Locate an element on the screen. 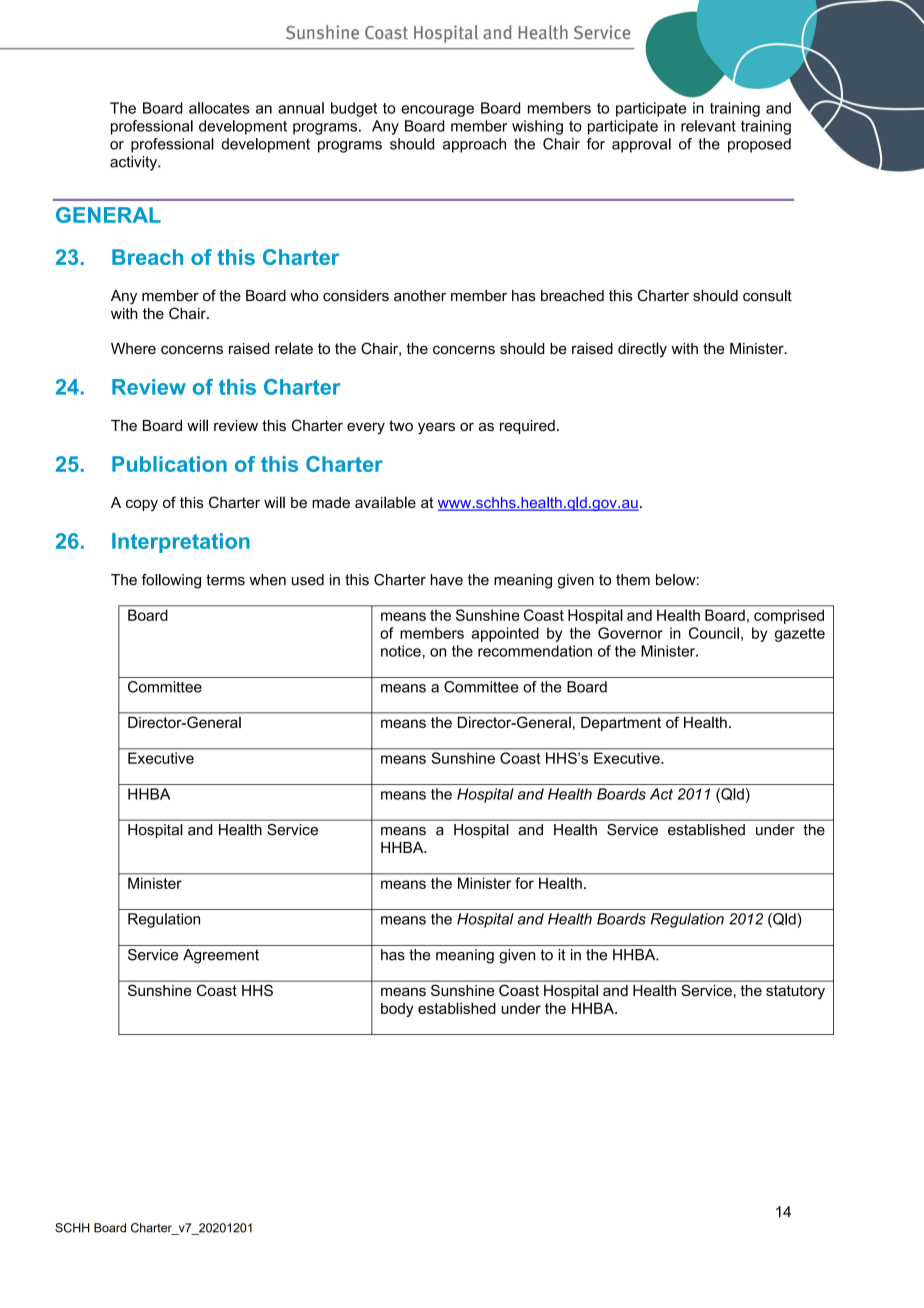 This screenshot has width=924, height=1308. terms is located at coordinates (225, 580).
